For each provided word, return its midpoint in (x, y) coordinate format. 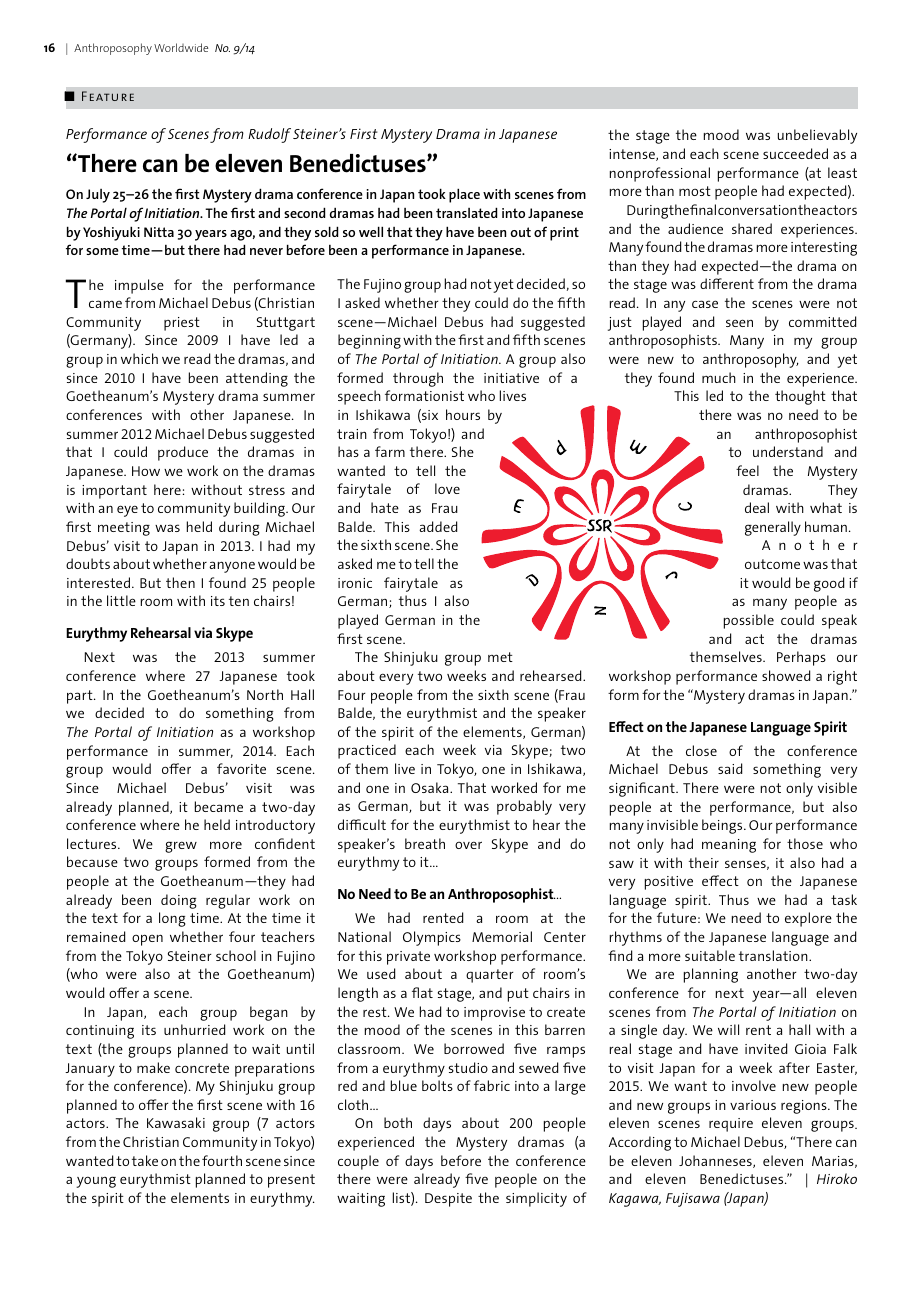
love (447, 488)
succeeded (795, 153)
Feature (108, 96)
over (468, 845)
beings (723, 826)
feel (747, 470)
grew (181, 847)
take (145, 1160)
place (464, 195)
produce (183, 453)
